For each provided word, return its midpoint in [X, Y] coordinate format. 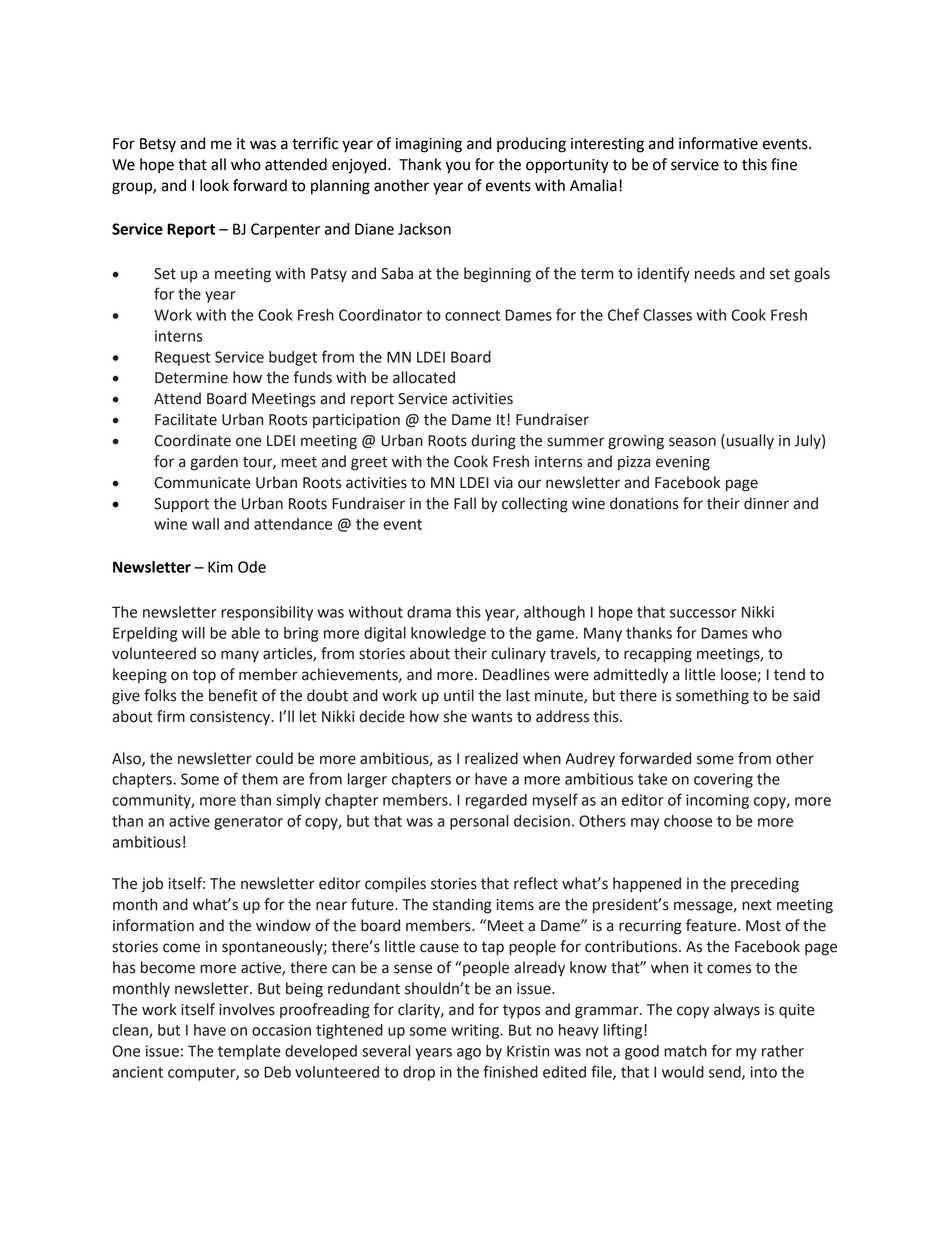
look [214, 185]
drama [429, 612]
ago [469, 1054]
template [249, 1052]
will [193, 633]
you [458, 167]
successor [703, 613]
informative [718, 143]
